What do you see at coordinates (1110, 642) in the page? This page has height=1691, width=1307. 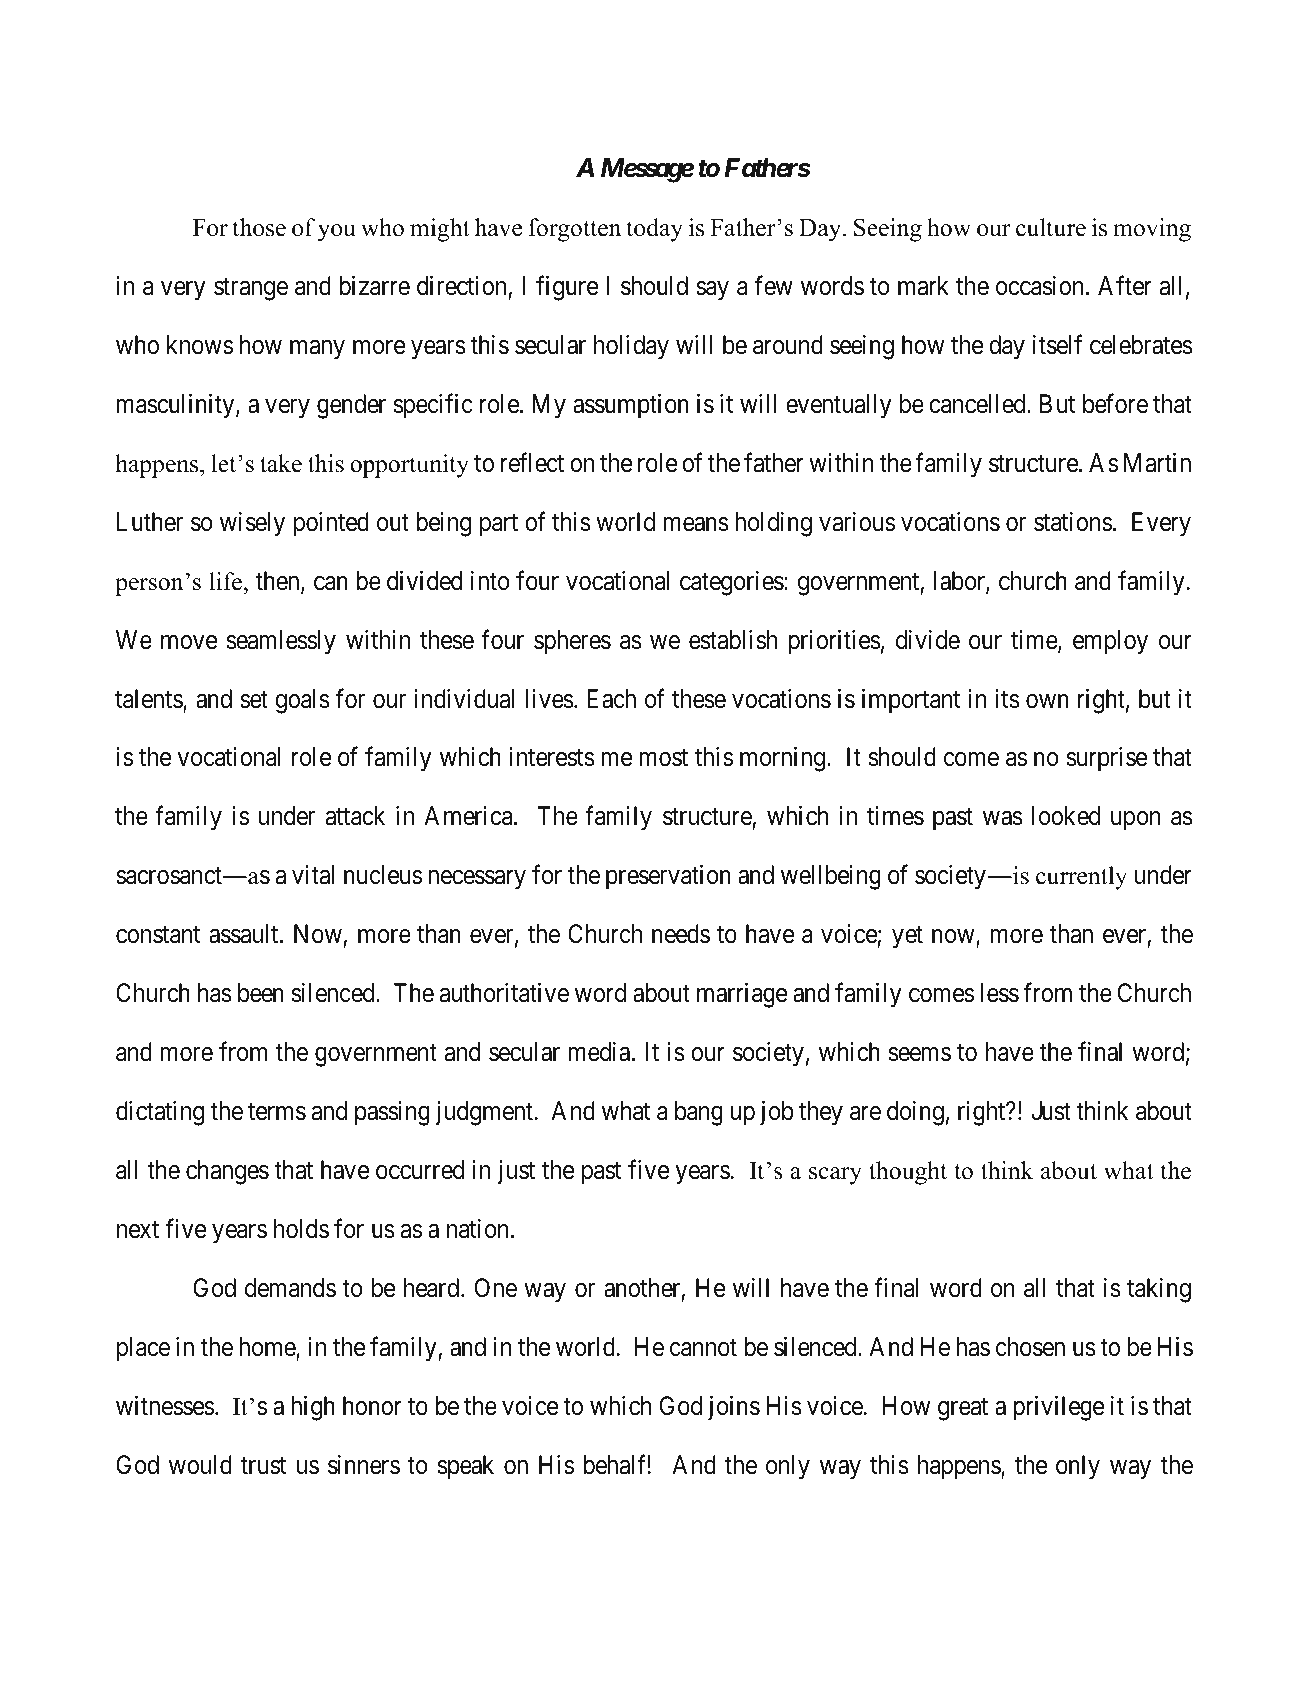 I see `employ` at bounding box center [1110, 642].
